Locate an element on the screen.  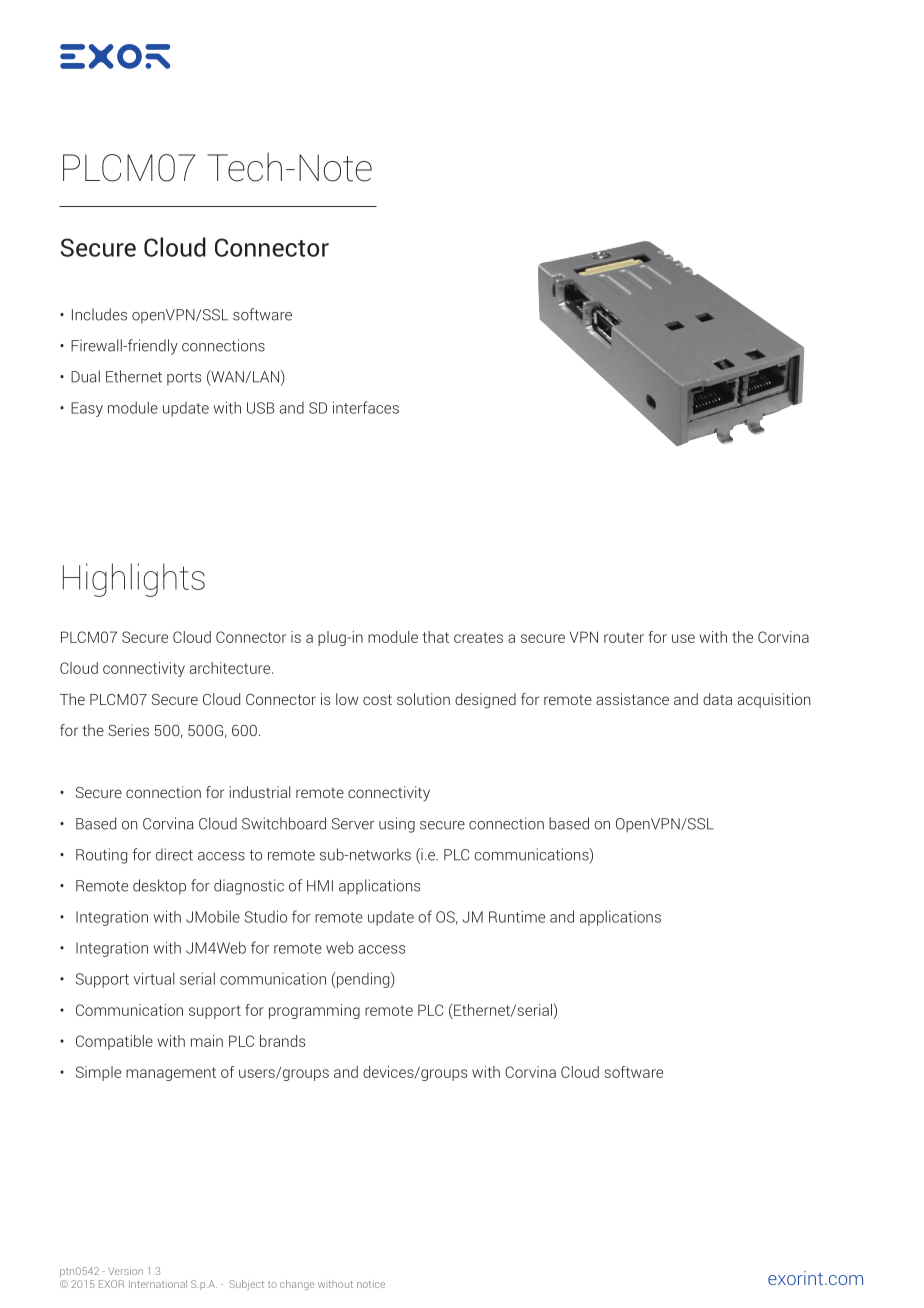
ports is located at coordinates (184, 379).
